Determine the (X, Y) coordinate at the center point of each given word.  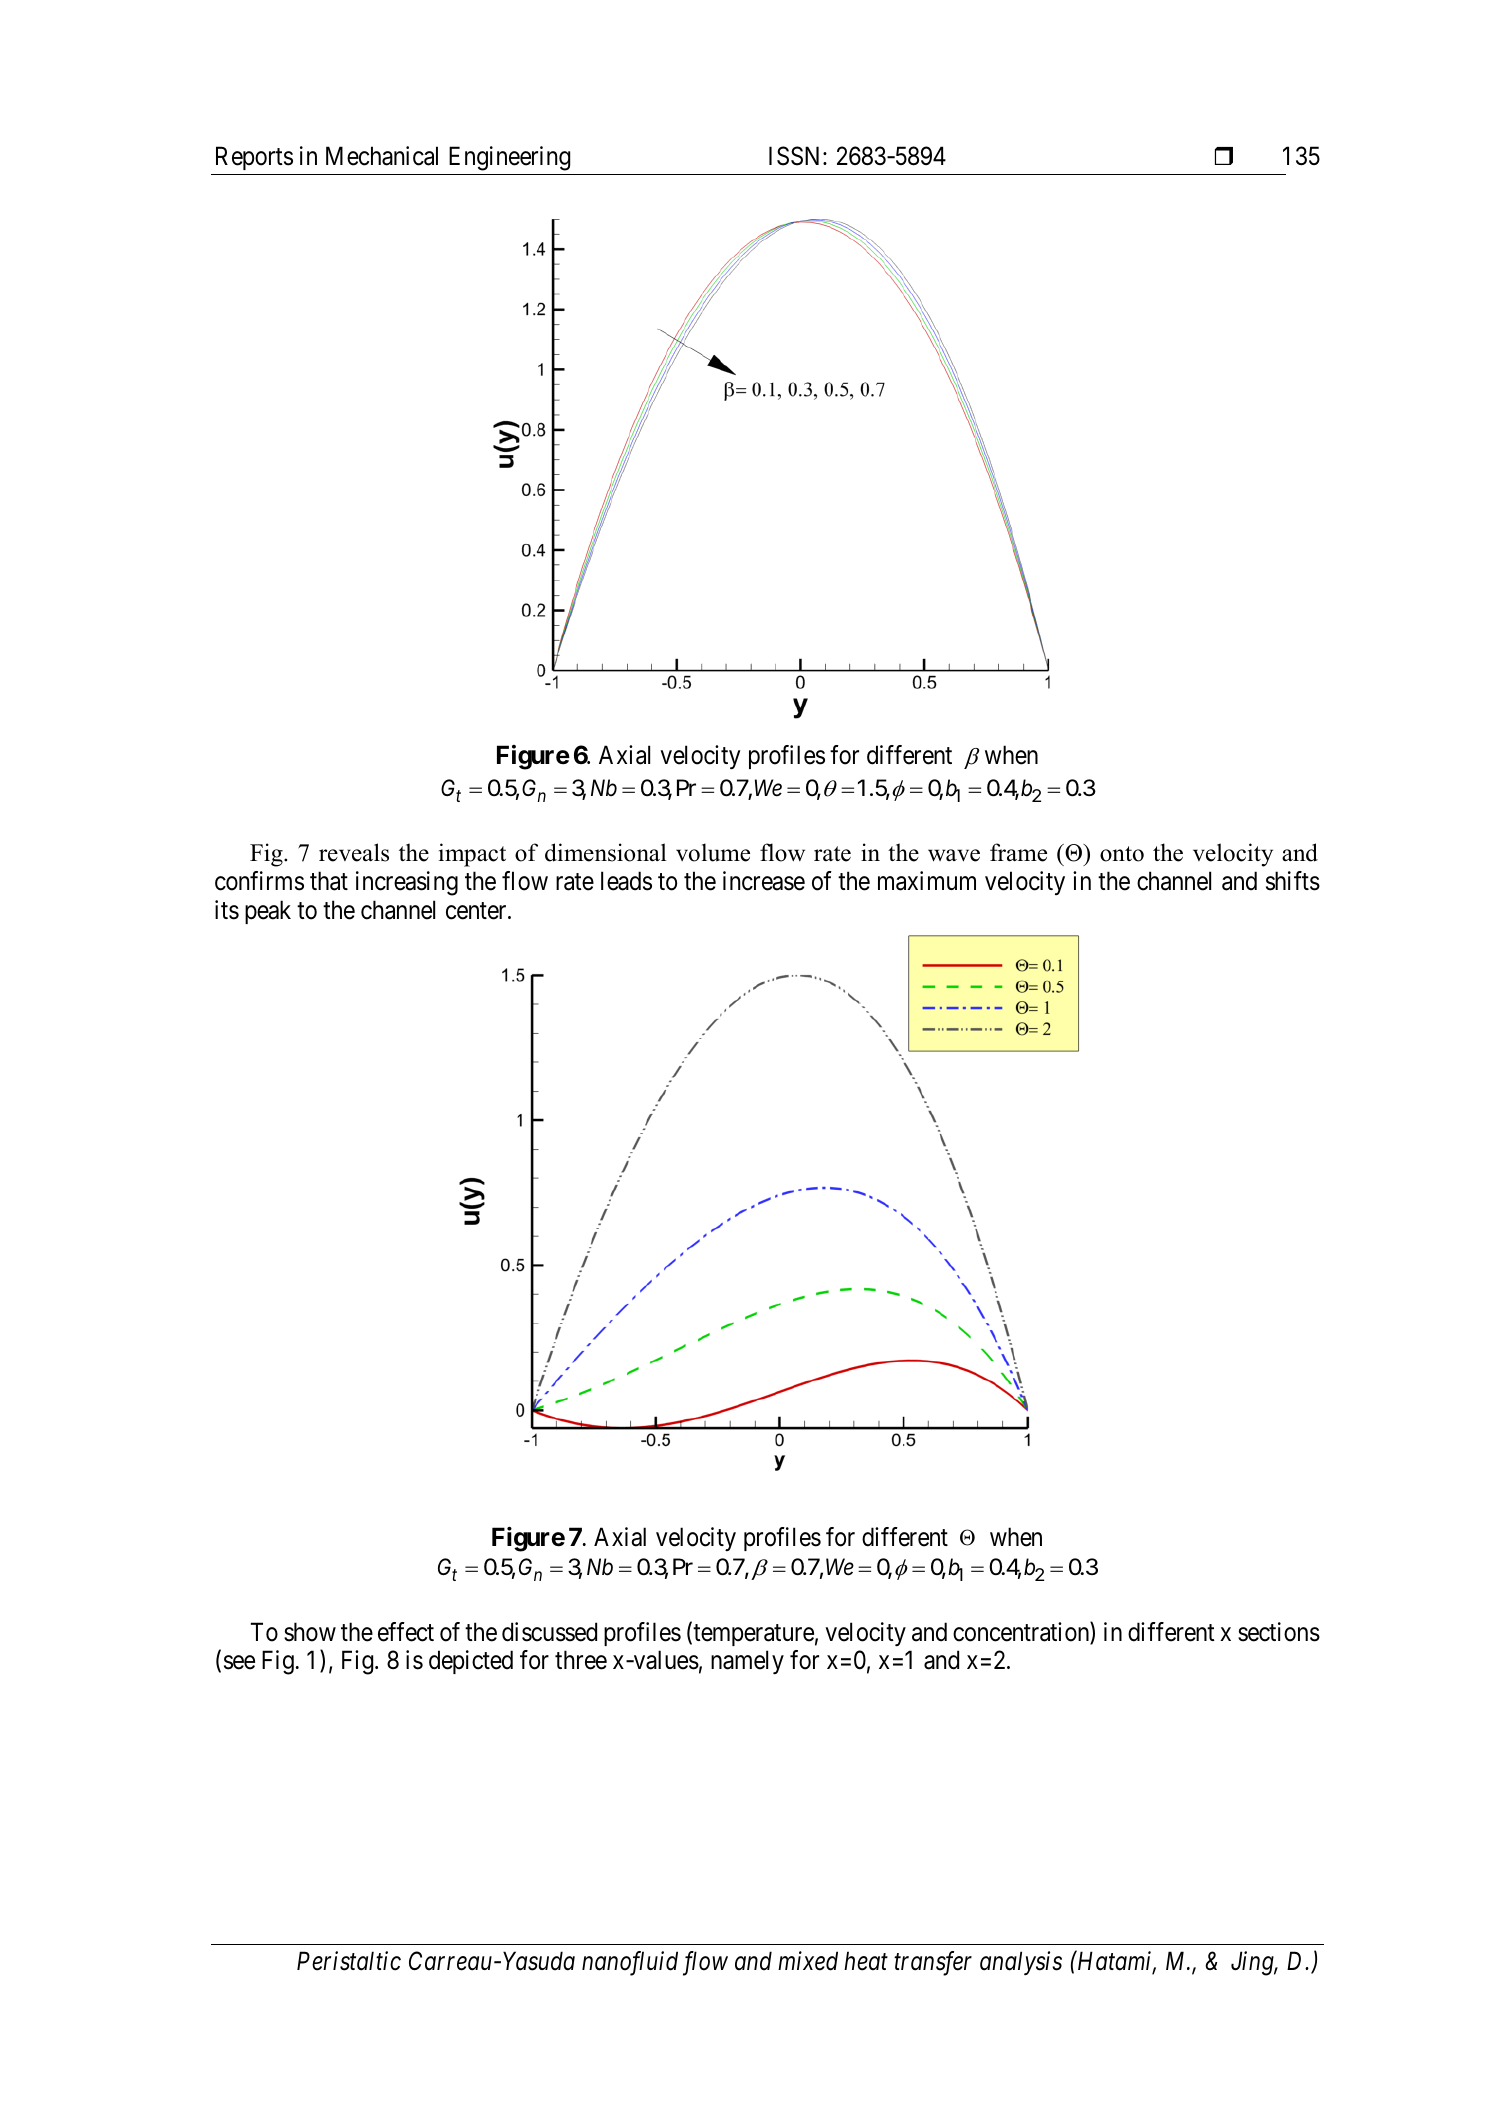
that (329, 881)
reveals (354, 852)
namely (747, 1662)
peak (268, 912)
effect (406, 1632)
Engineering (509, 158)
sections (1279, 1632)
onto (1122, 854)
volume (713, 852)
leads (626, 881)
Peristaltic (349, 1961)
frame (1018, 852)
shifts (1293, 881)
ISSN (796, 156)
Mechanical (382, 156)
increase (764, 881)
